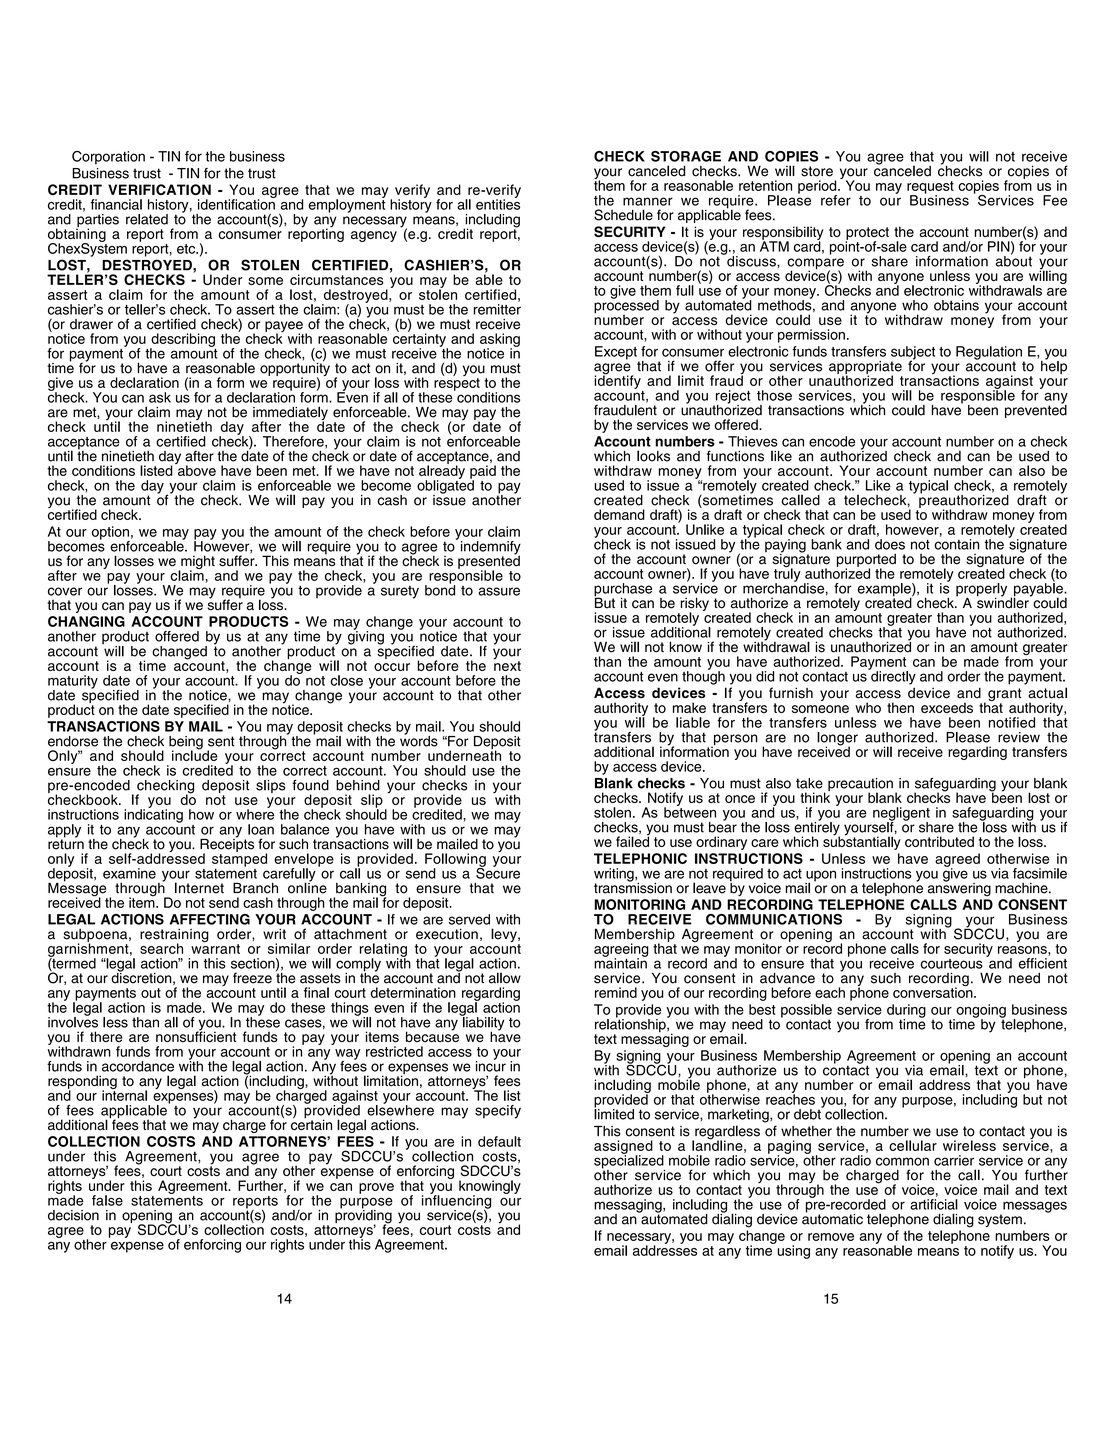 The image size is (1116, 1445). Describe the element at coordinates (456, 1202) in the screenshot. I see `influencing` at that location.
